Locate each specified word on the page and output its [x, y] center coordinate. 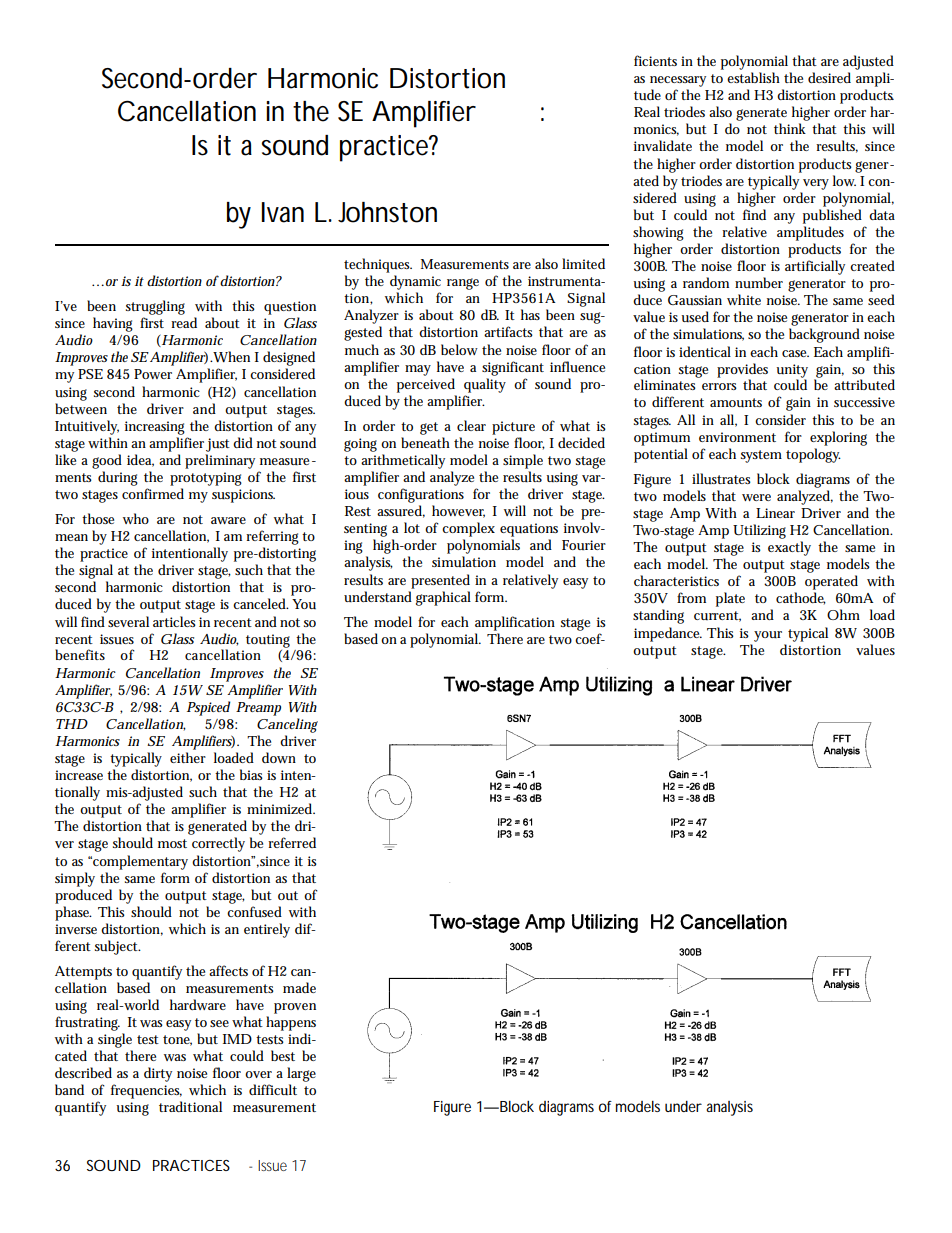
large [301, 1076]
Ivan [283, 212]
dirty [158, 1074]
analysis [729, 1108]
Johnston [387, 212]
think [790, 128]
